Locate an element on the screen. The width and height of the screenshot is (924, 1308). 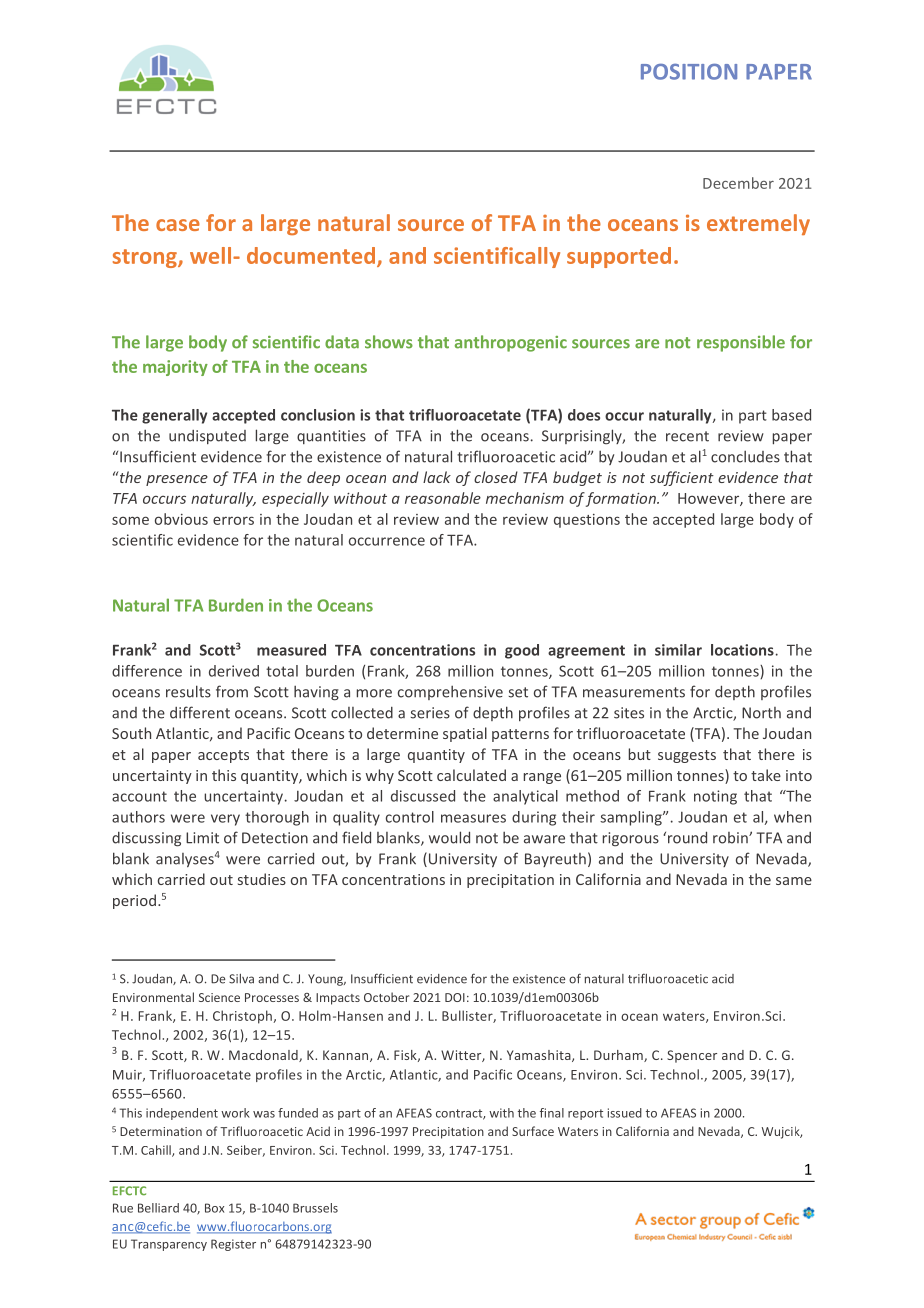
POSITION is located at coordinates (689, 72).
